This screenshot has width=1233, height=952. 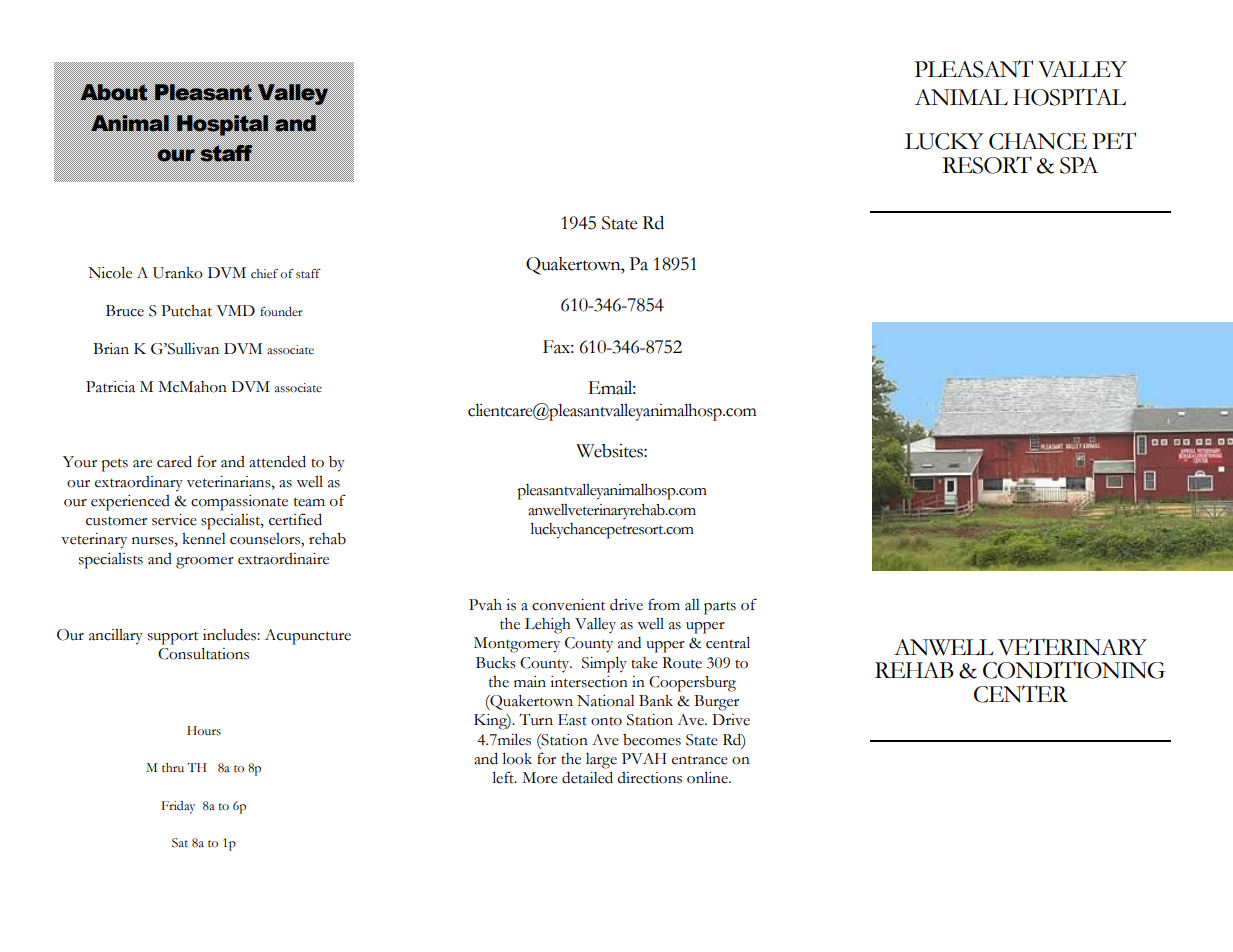 What do you see at coordinates (720, 608) in the screenshot?
I see `parts` at bounding box center [720, 608].
